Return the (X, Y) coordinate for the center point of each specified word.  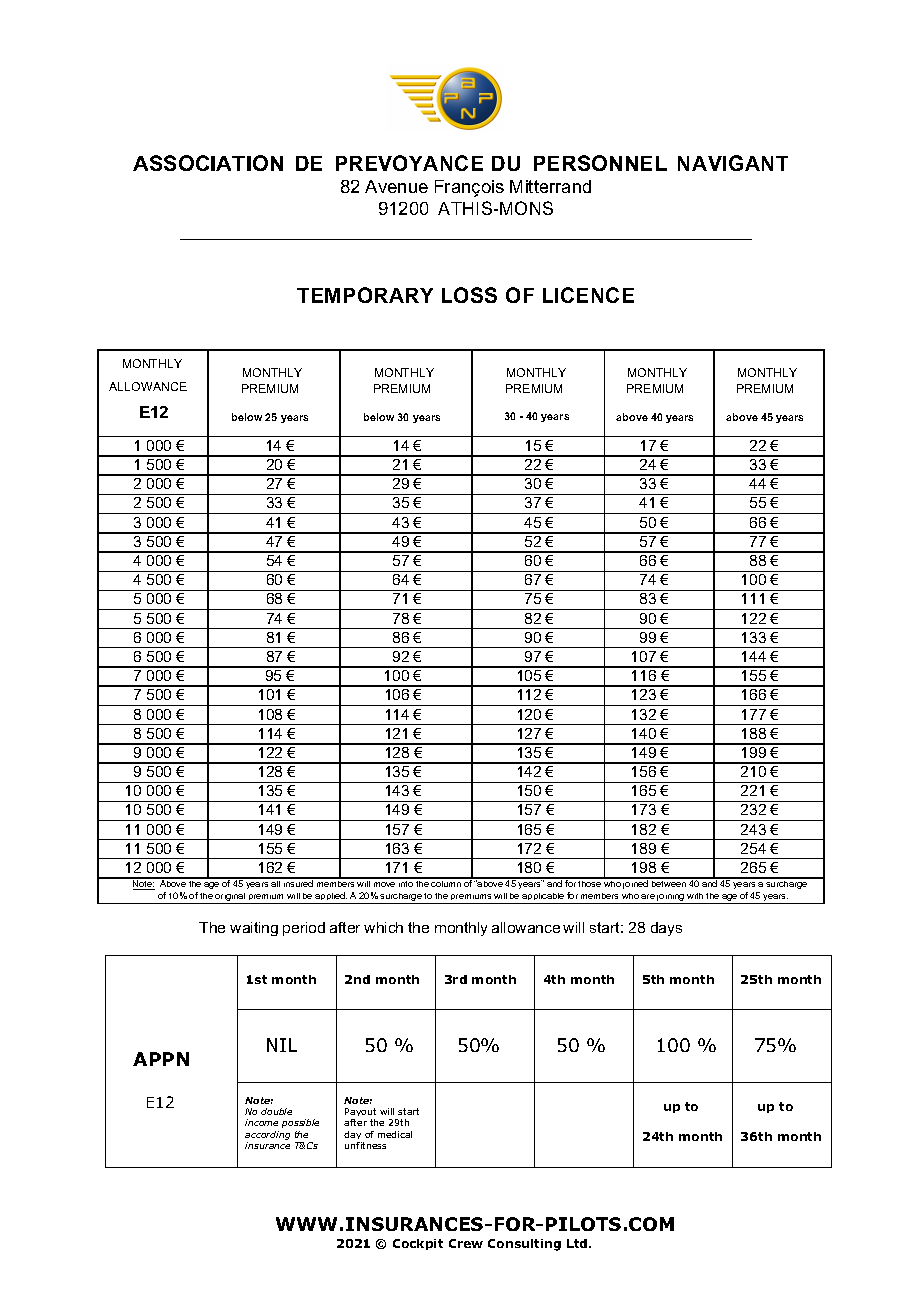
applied (331, 898)
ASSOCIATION (208, 163)
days (666, 929)
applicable (543, 898)
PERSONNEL (600, 163)
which (383, 927)
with (695, 896)
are (648, 896)
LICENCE (588, 295)
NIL (282, 1045)
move (384, 884)
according (267, 1135)
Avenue (396, 186)
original (231, 898)
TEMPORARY (365, 295)
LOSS (469, 295)
